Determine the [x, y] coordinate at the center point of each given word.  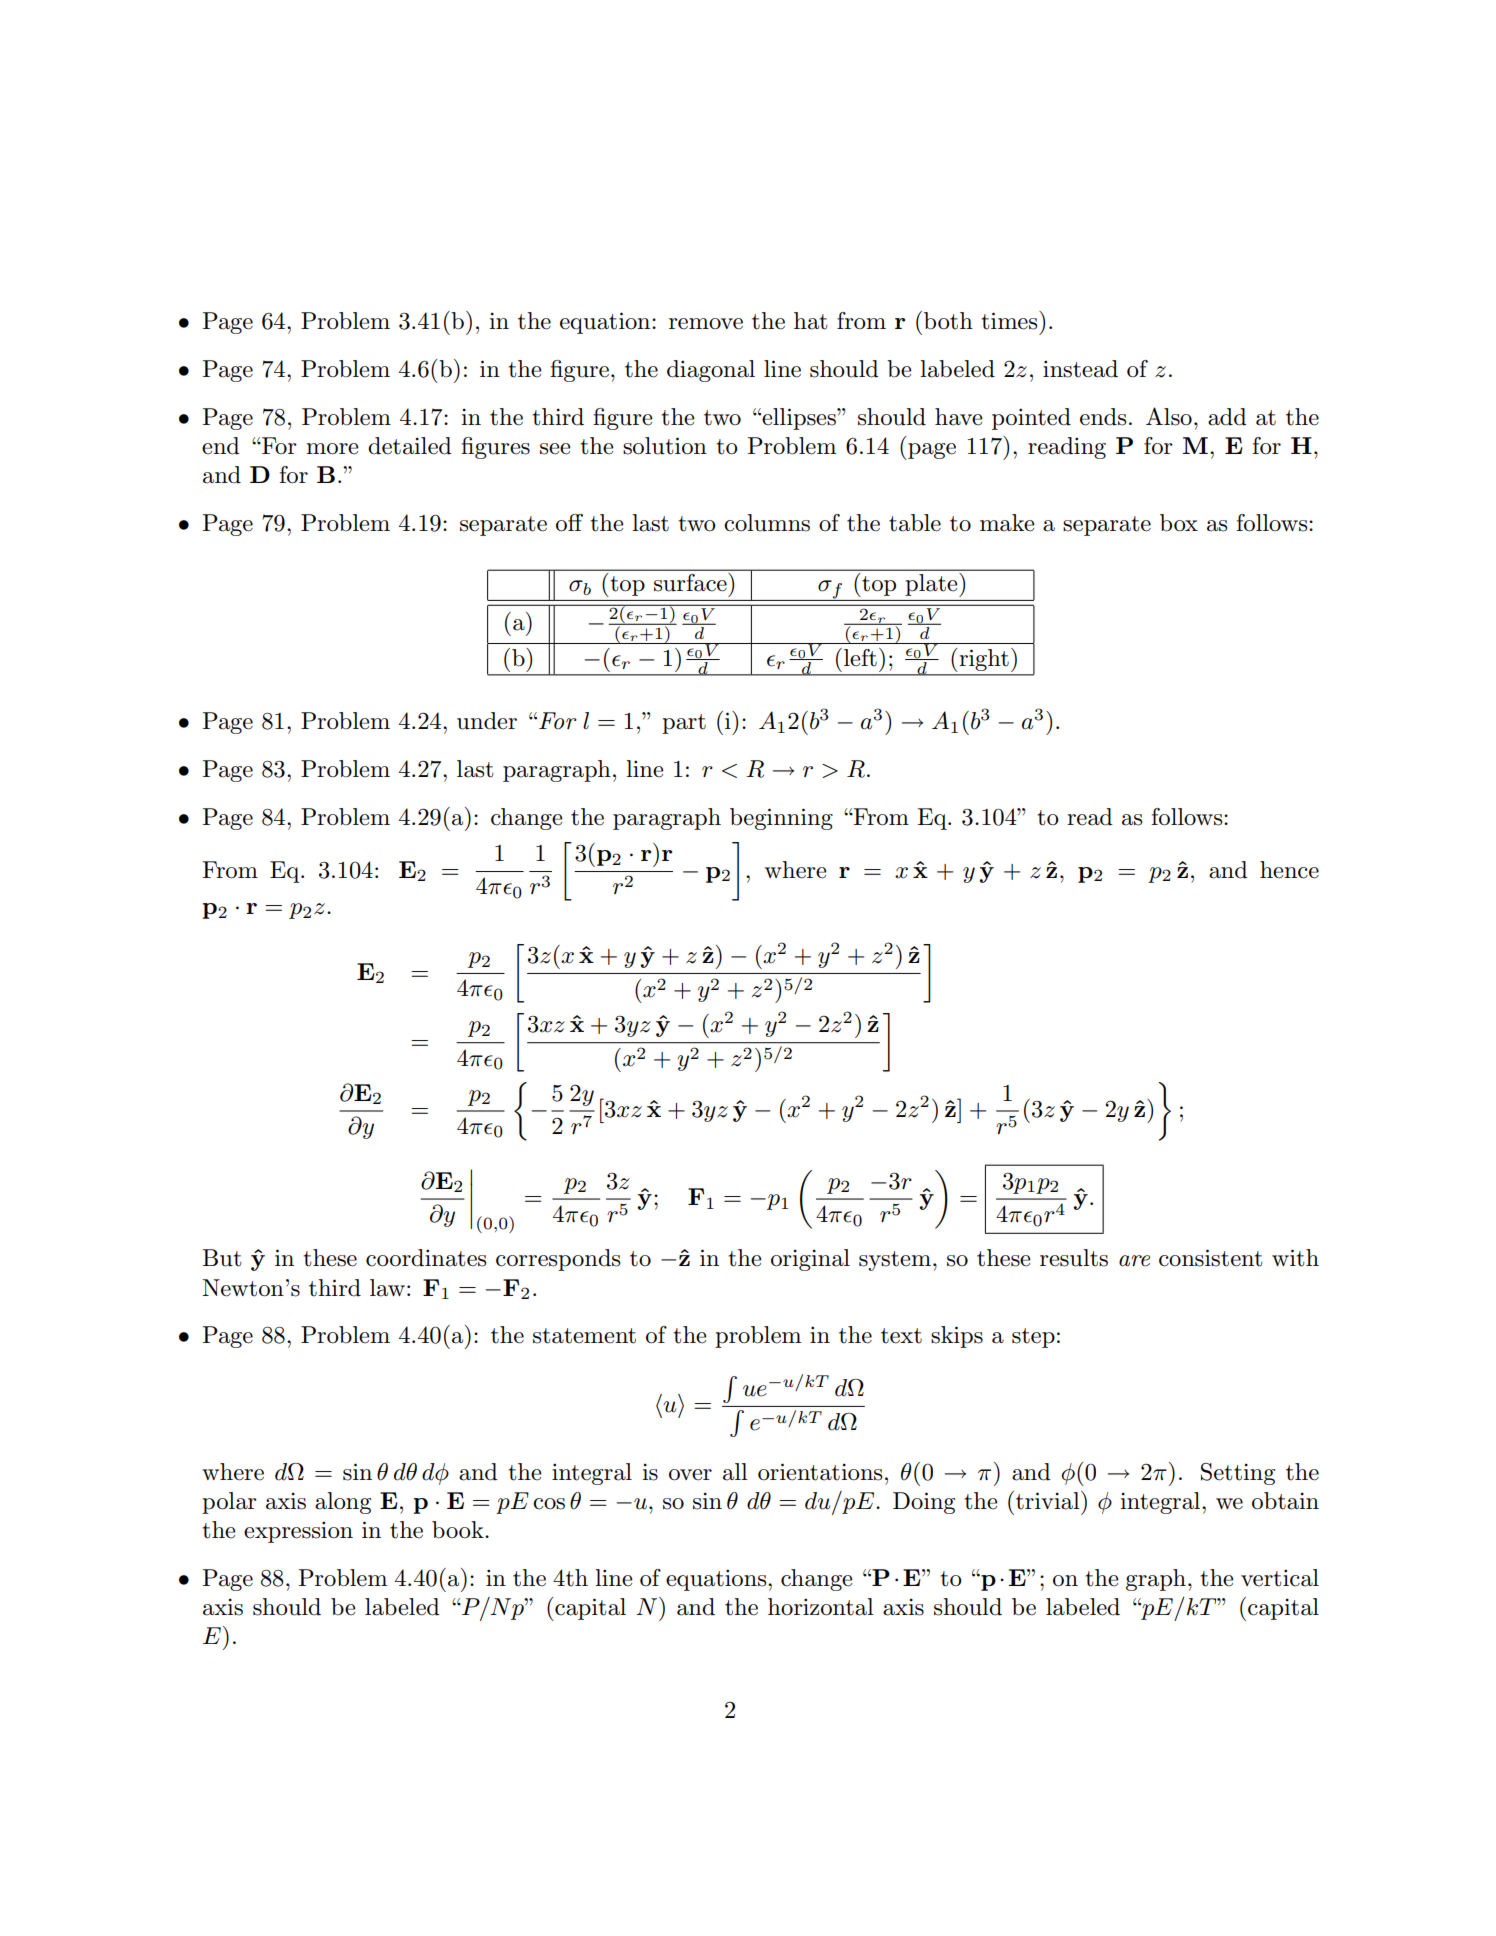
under [487, 721]
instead [1080, 369]
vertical [1280, 1578]
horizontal [821, 1607]
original [810, 1260]
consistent [1211, 1258]
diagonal [711, 371]
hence [1289, 870]
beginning [781, 819]
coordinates [426, 1258]
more [332, 449]
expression [298, 1532]
